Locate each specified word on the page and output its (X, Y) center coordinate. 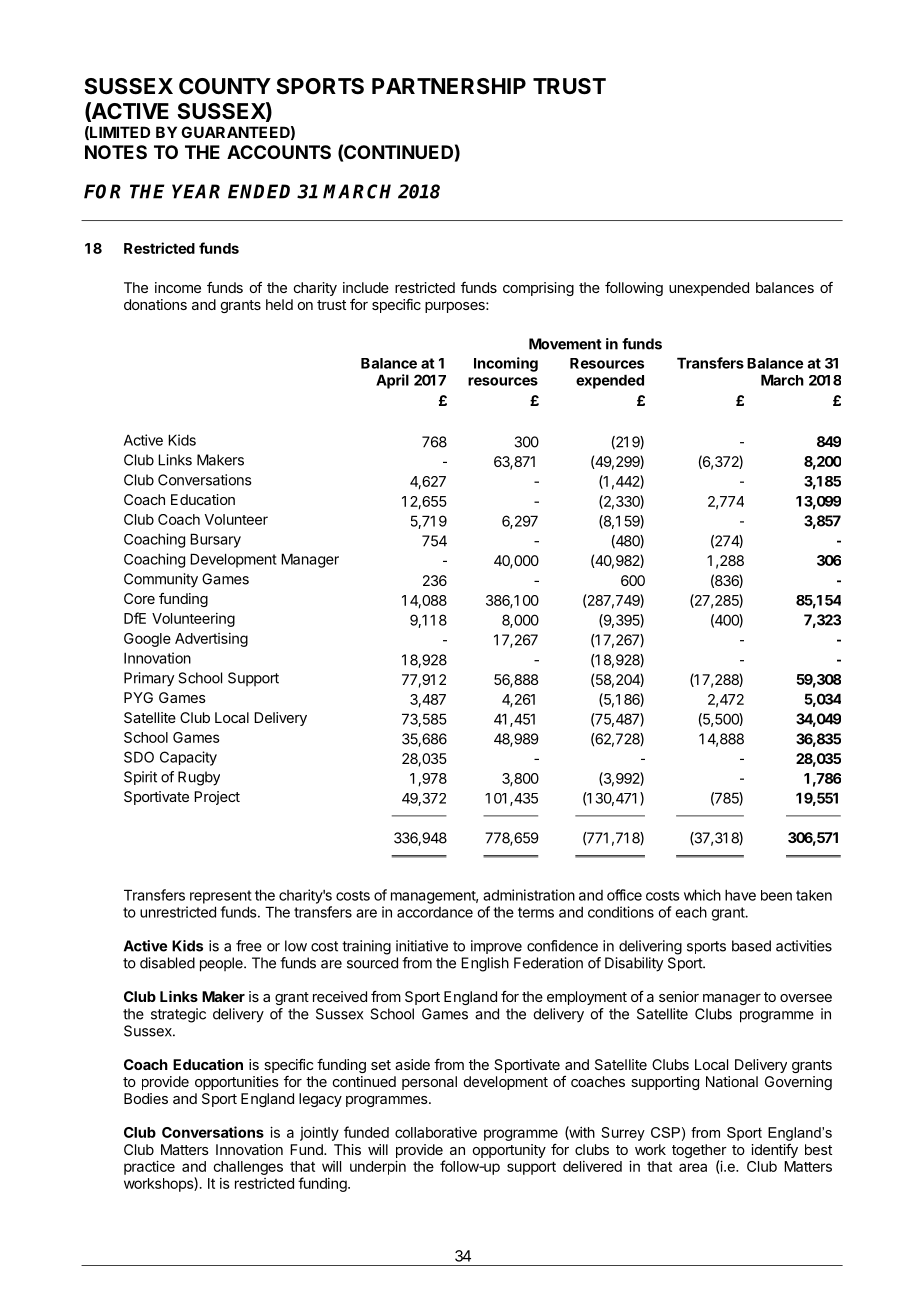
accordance (435, 912)
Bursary (215, 540)
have (740, 895)
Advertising (211, 640)
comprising (538, 289)
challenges (248, 1168)
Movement (565, 344)
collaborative (436, 1132)
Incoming (506, 364)
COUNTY (225, 86)
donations (155, 304)
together (699, 1152)
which (702, 895)
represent (221, 897)
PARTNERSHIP (449, 86)
